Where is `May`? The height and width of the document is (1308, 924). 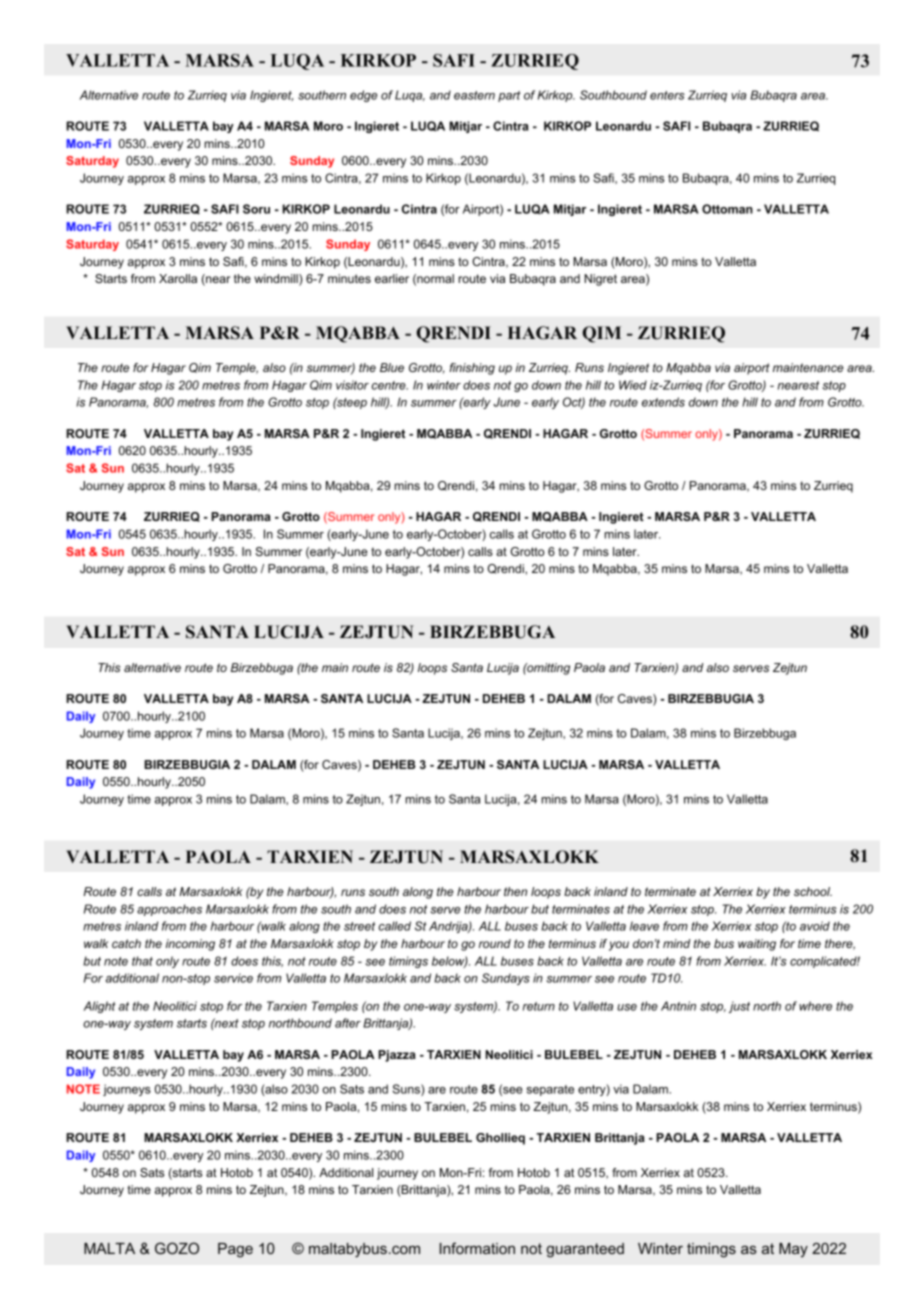 May is located at coordinates (793, 1250).
